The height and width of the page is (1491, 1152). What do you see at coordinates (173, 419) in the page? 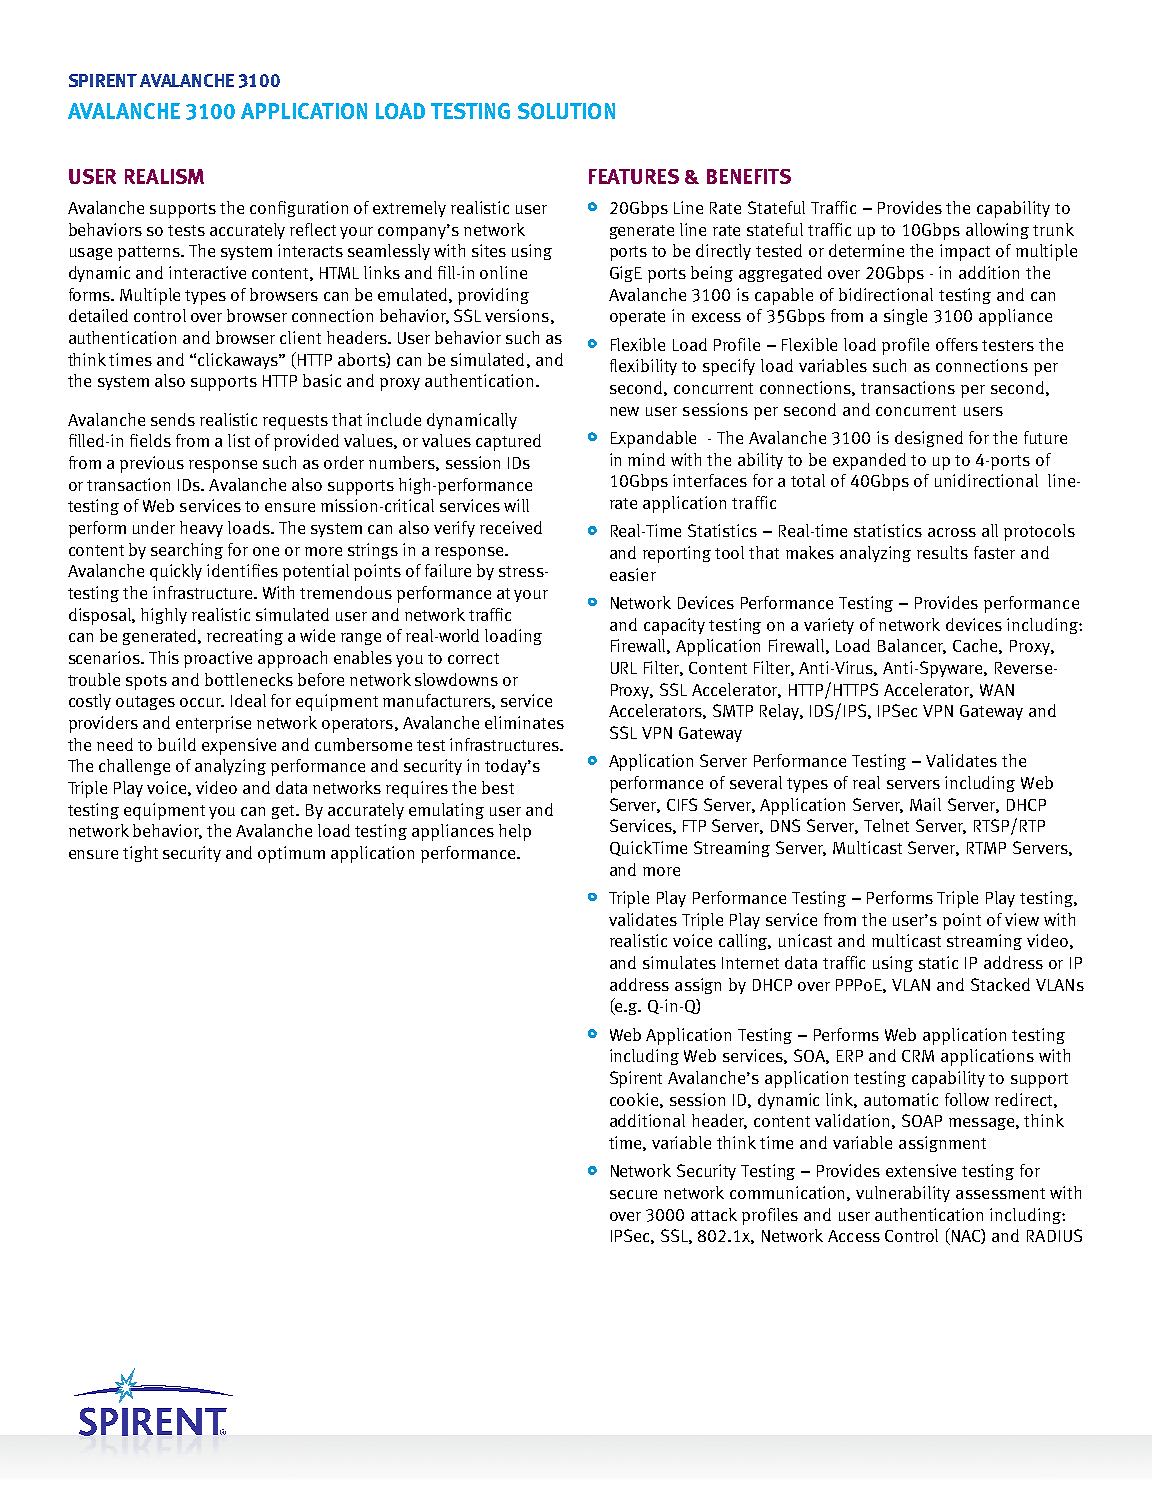
I see `sends` at bounding box center [173, 419].
